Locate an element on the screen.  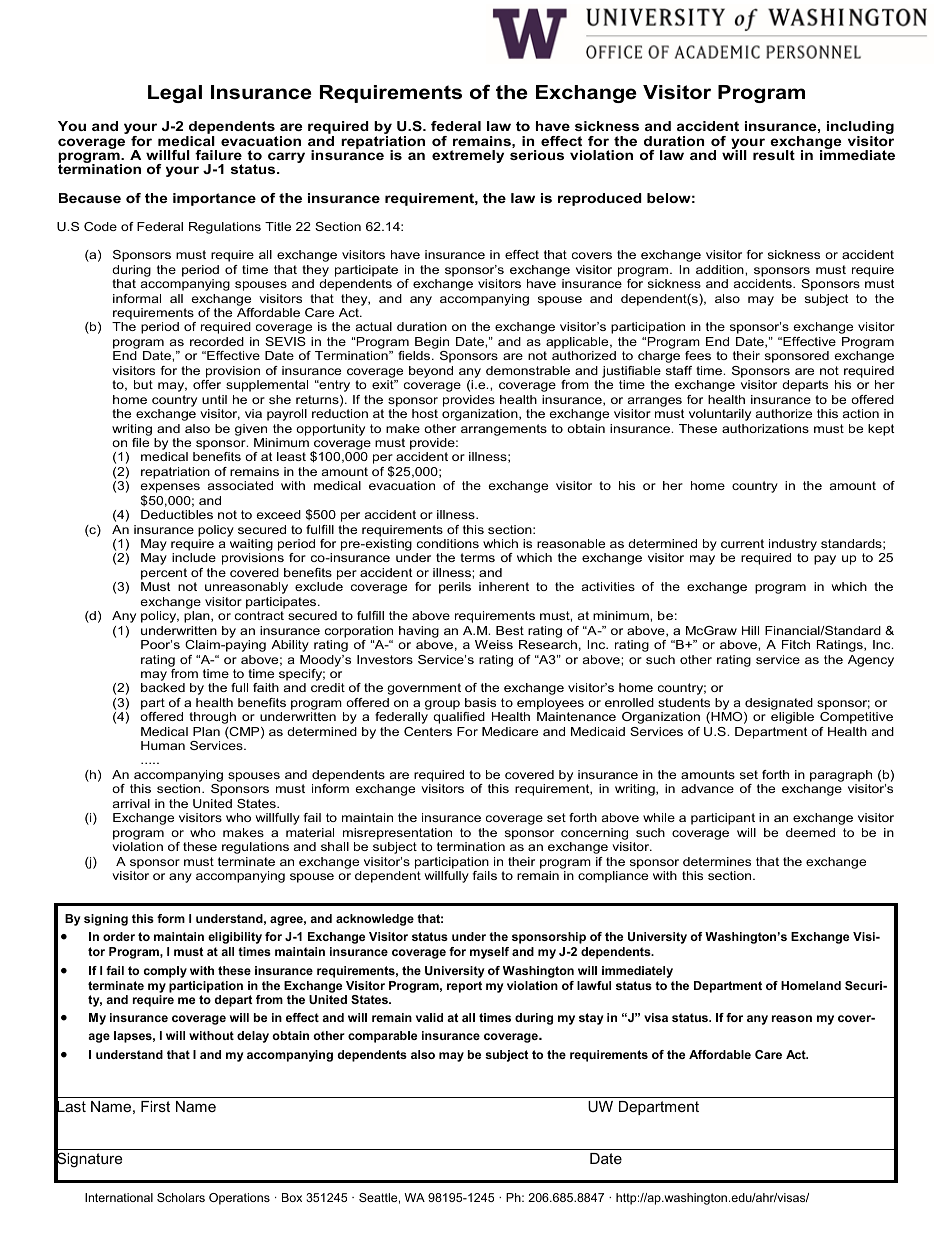
Legal is located at coordinates (175, 94).
